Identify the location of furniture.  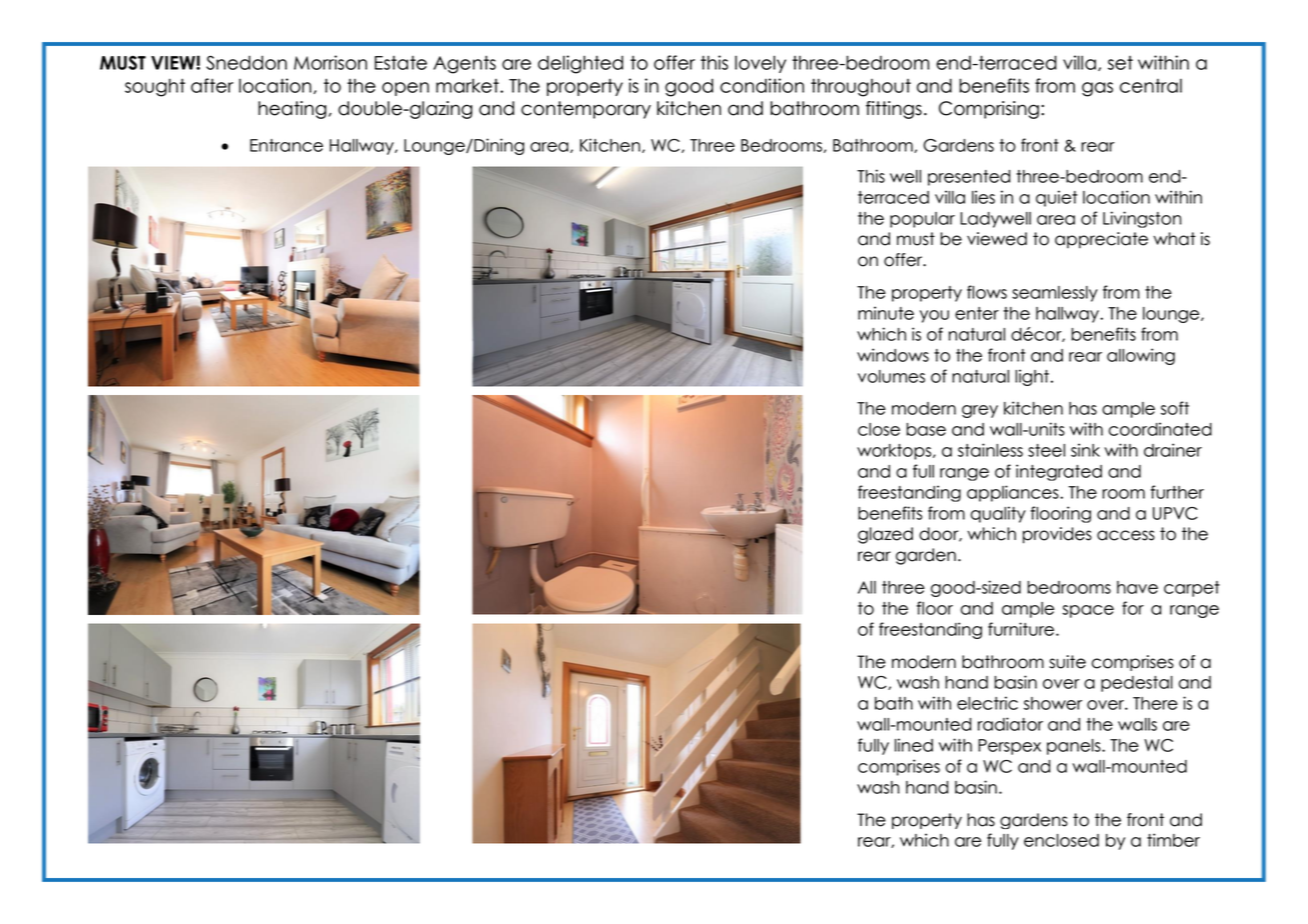
(1021, 629).
